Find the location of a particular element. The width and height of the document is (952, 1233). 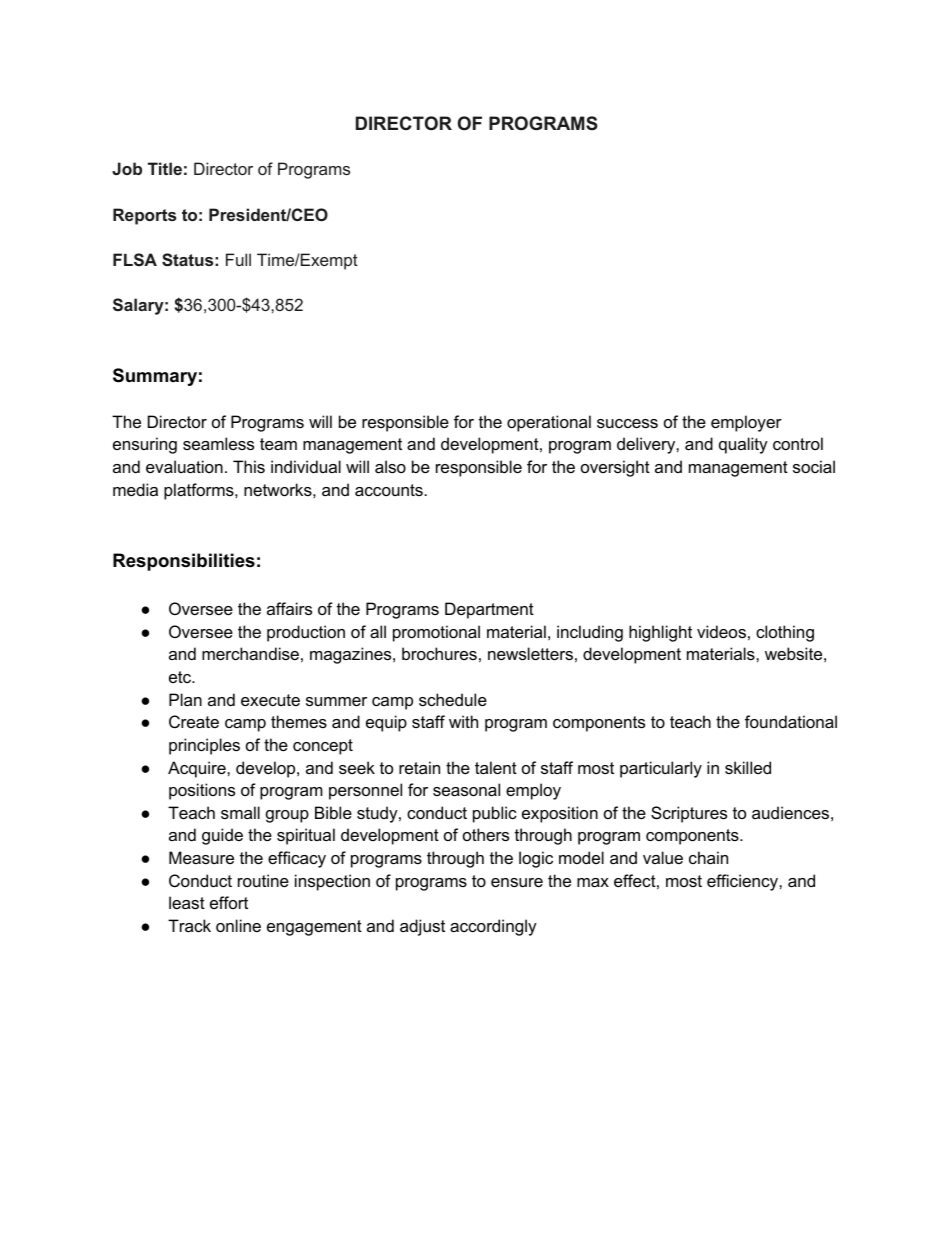

Reports is located at coordinates (144, 216).
